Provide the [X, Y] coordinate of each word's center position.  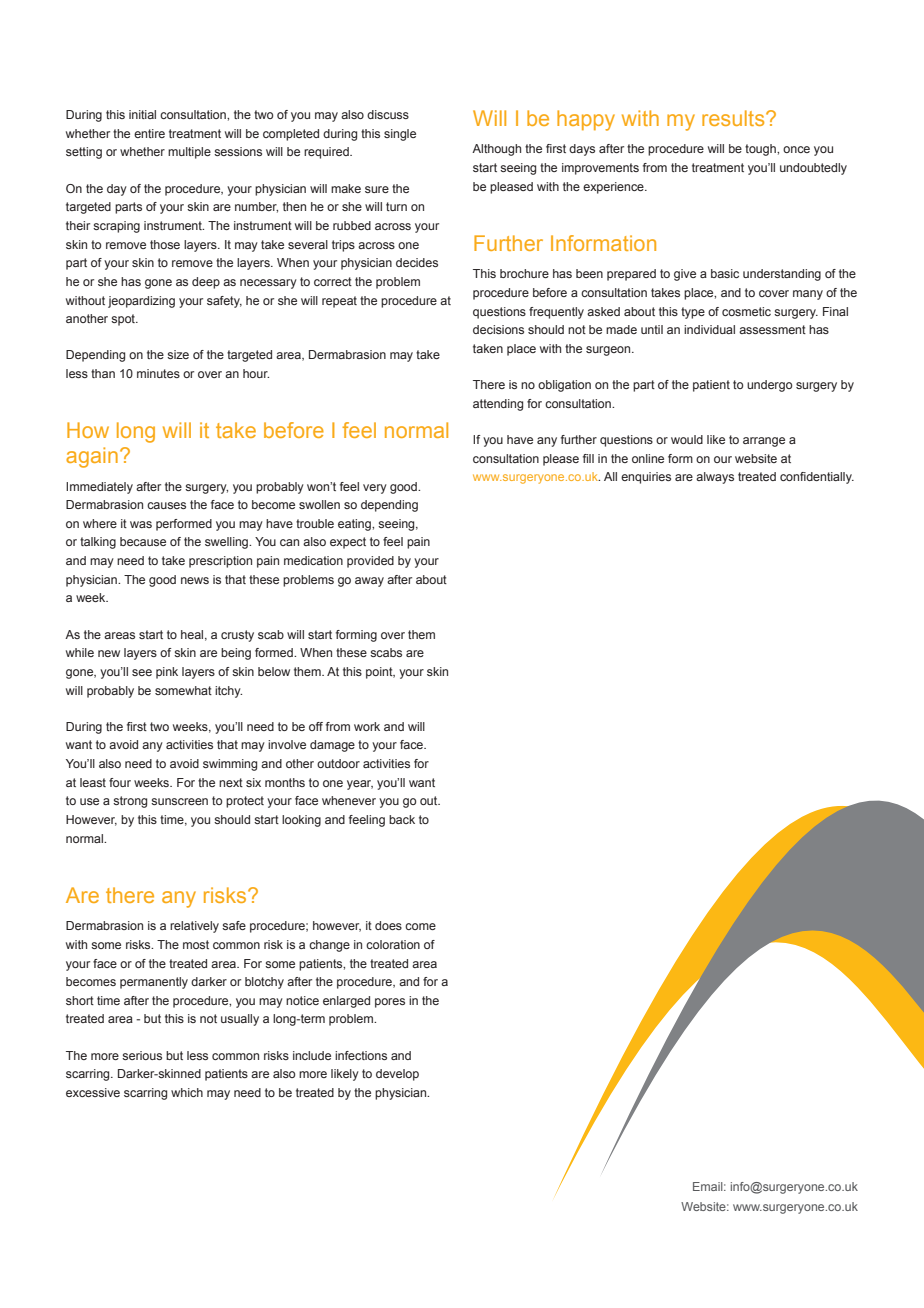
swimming [230, 765]
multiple [189, 153]
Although [496, 150]
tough [761, 150]
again [92, 457]
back [402, 819]
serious [142, 1055]
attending [498, 405]
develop [397, 1075]
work [367, 726]
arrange [764, 442]
